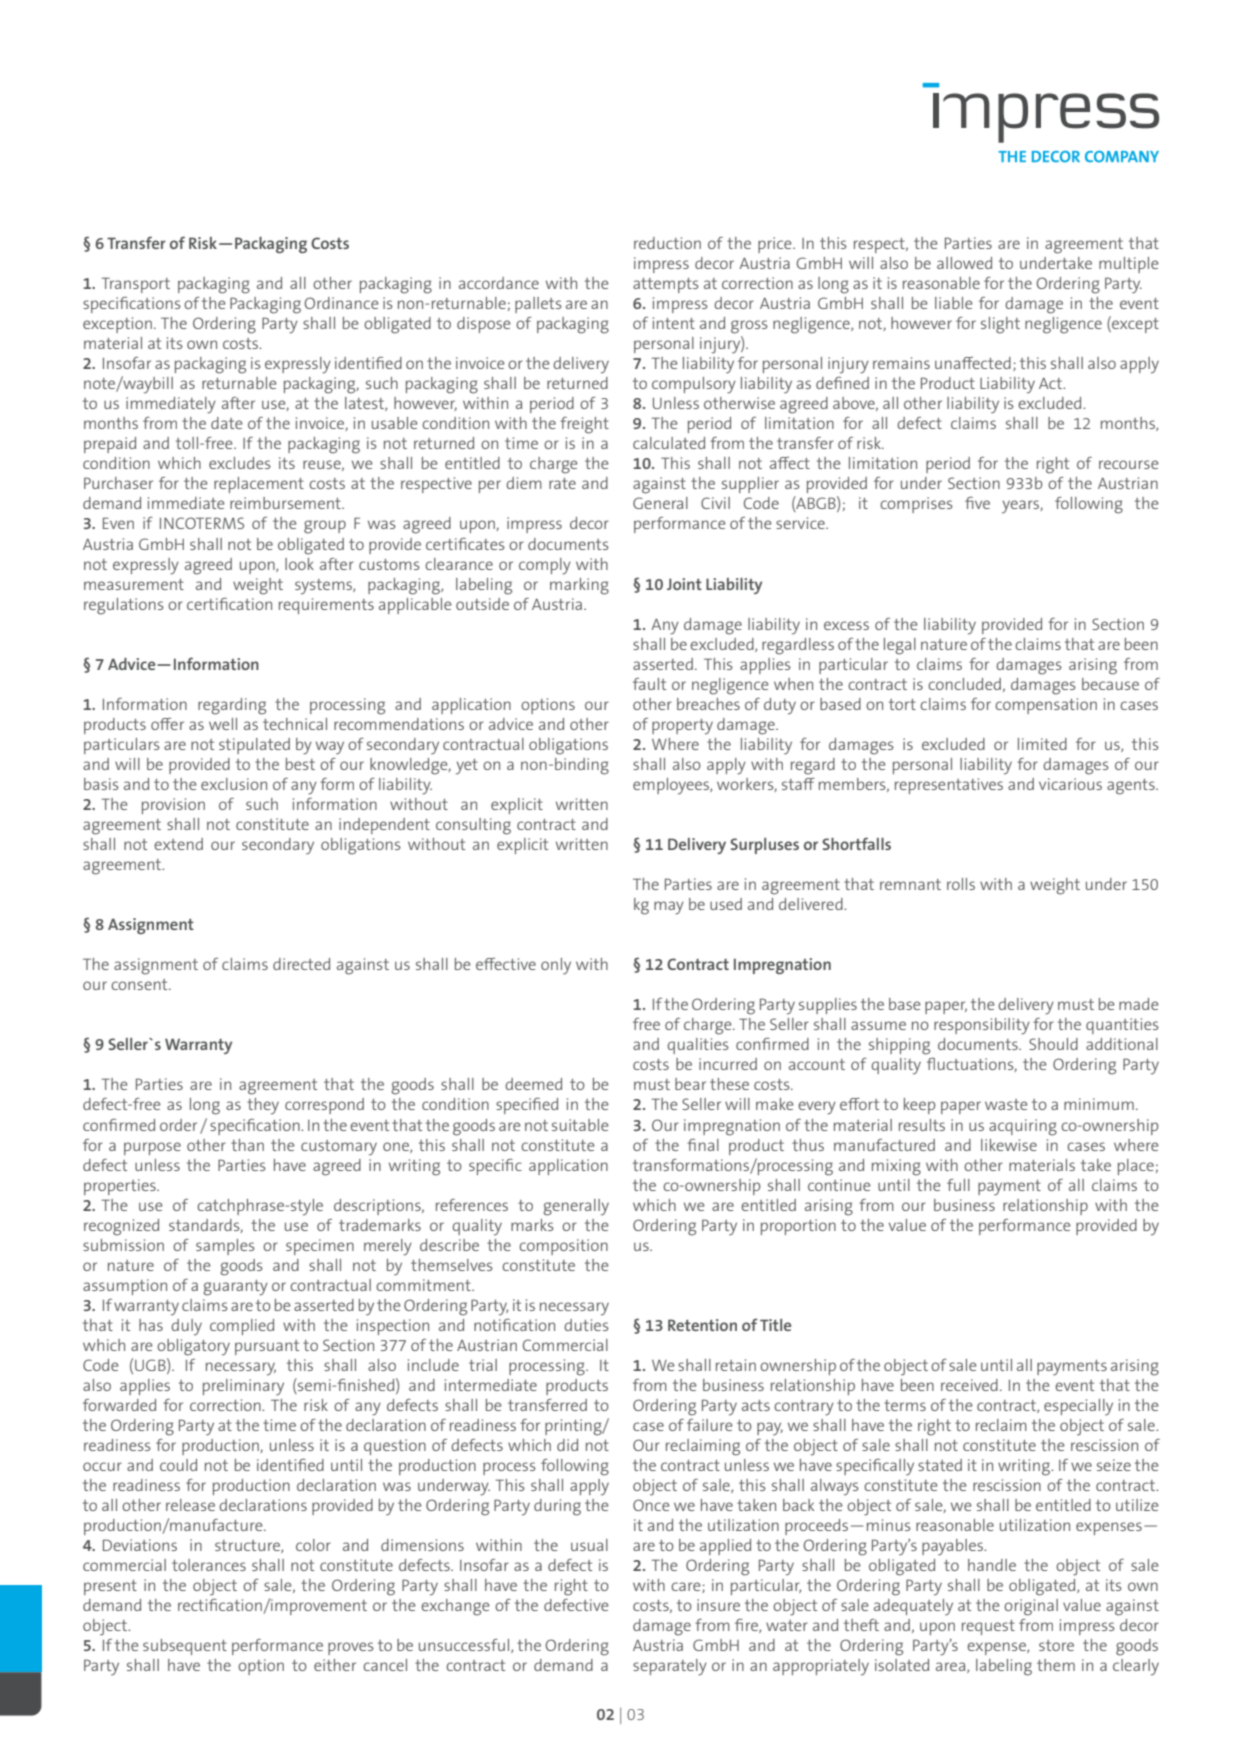 This document has width=1242, height=1757. What do you see at coordinates (185, 1647) in the document?
I see `subsequent` at bounding box center [185, 1647].
